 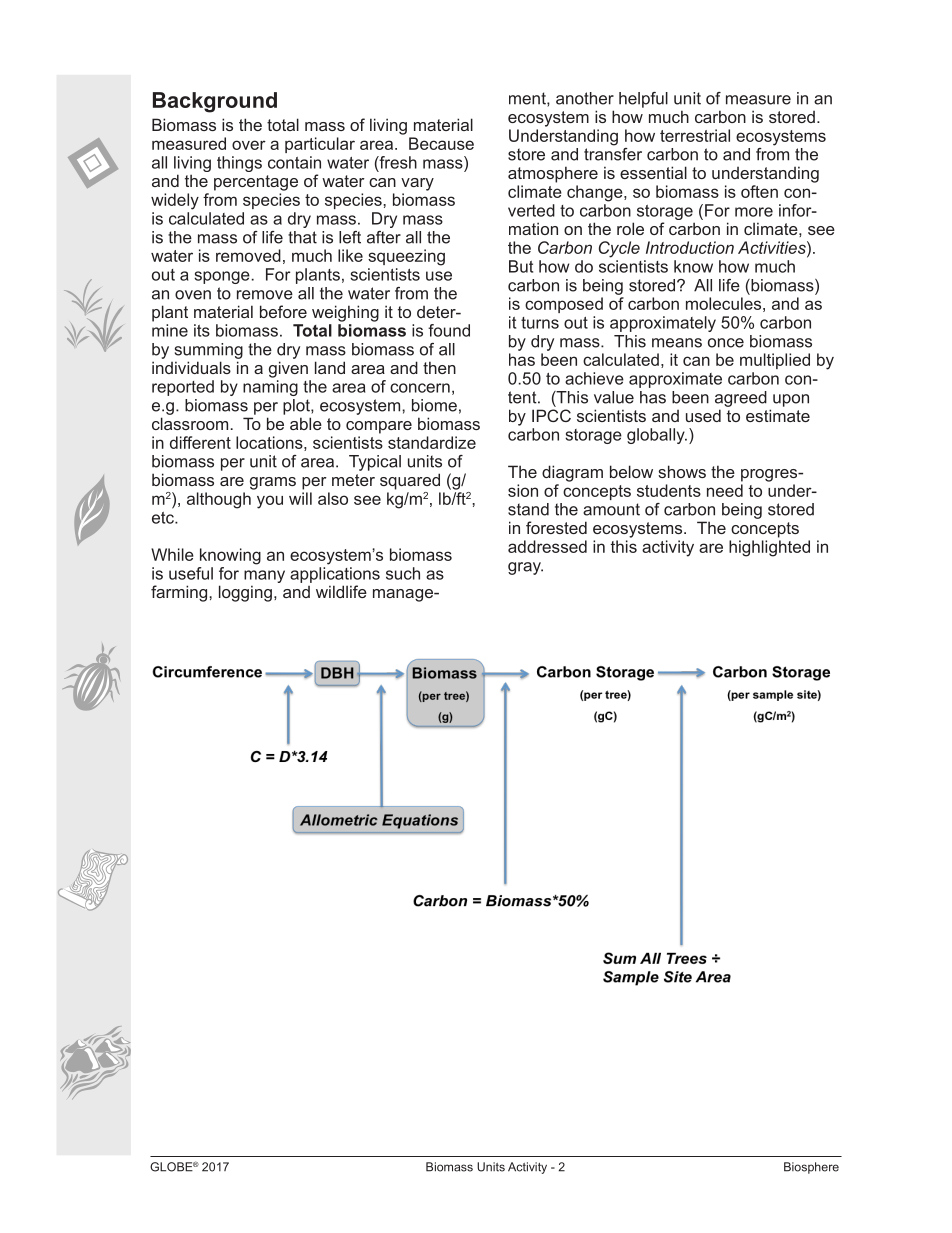 I want to click on such, so click(x=403, y=573).
